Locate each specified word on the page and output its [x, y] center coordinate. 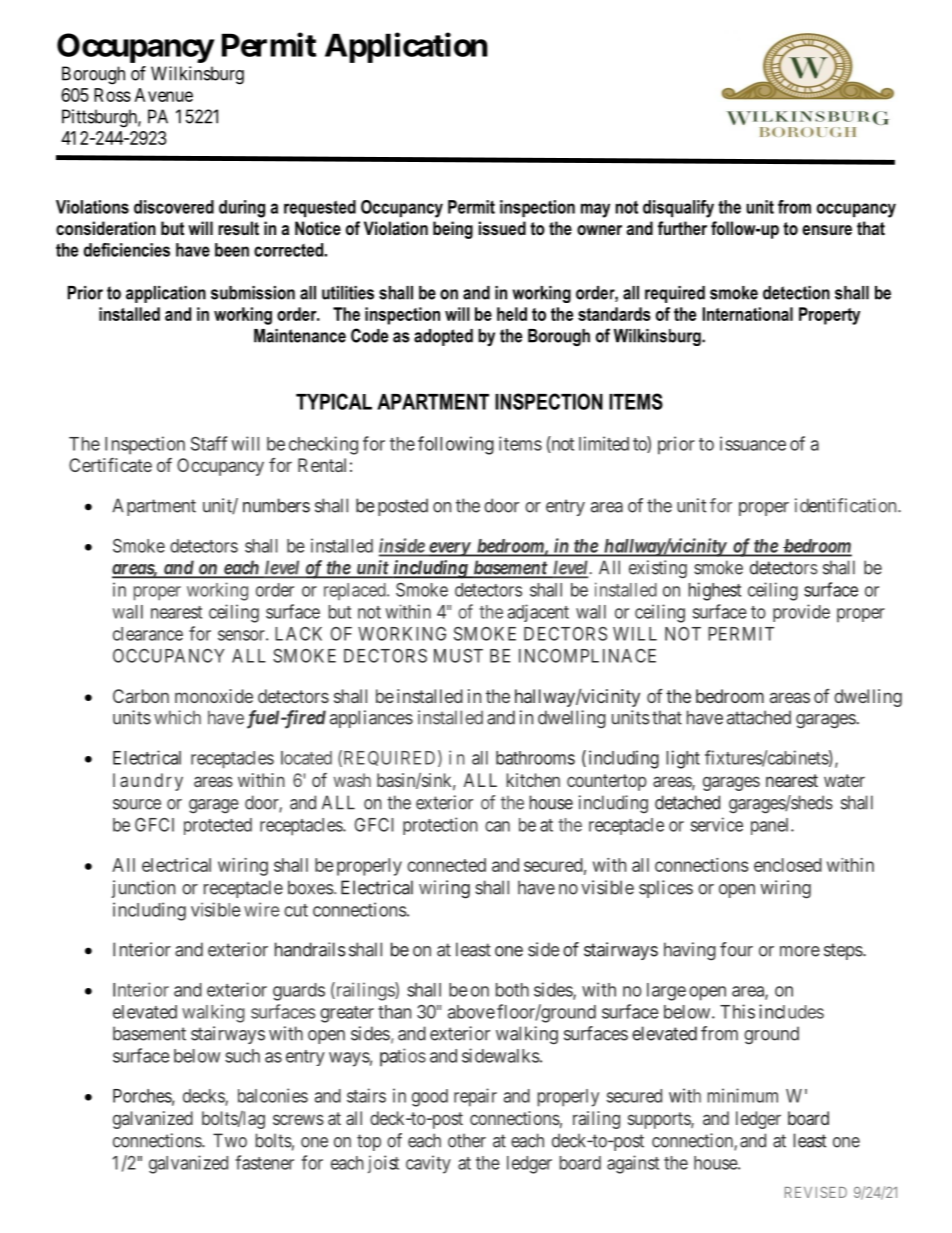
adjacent [538, 613]
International [747, 314]
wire [262, 909]
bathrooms [535, 758]
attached [759, 717]
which [177, 717]
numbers [276, 505]
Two [230, 1140]
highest [715, 591]
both [512, 990]
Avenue [164, 95]
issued [502, 228]
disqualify [678, 209]
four [736, 949]
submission [253, 293]
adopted [443, 337]
